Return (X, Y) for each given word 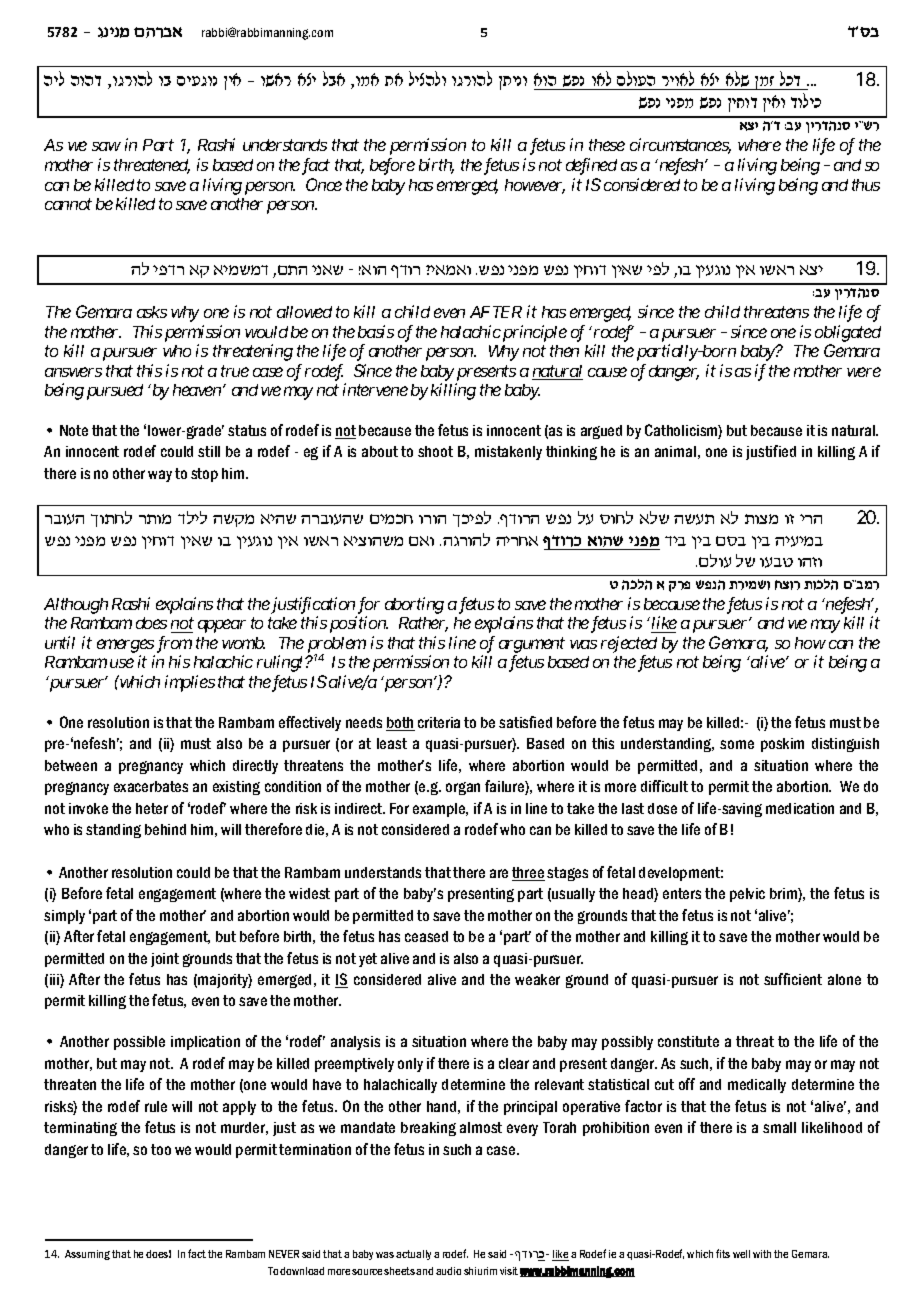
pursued (115, 392)
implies (190, 683)
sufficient (793, 979)
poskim (782, 745)
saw (106, 146)
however (535, 186)
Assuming (87, 1255)
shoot (435, 451)
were (864, 372)
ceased (426, 936)
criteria (439, 722)
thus (866, 185)
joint (165, 960)
